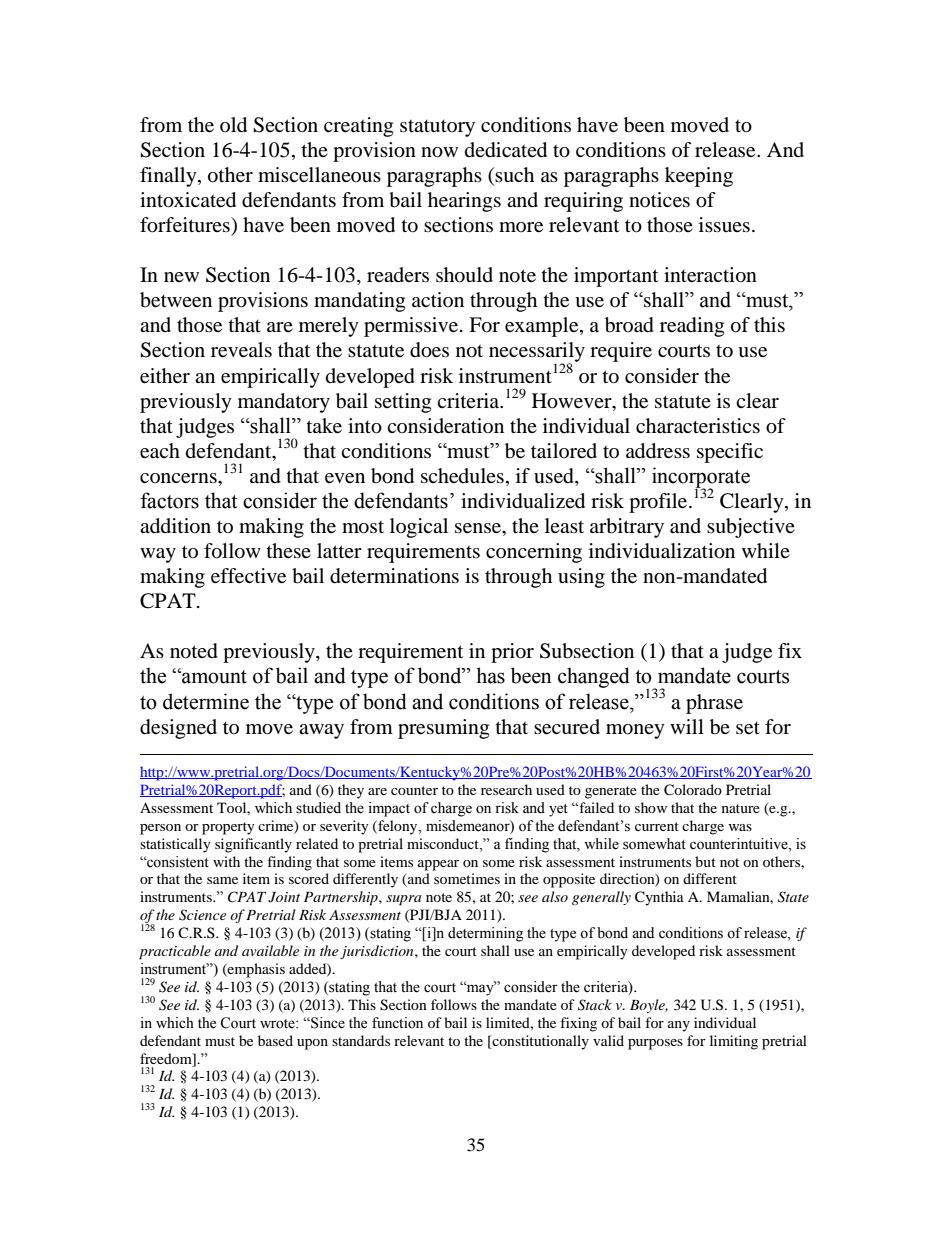 The image size is (952, 1233). Describe the element at coordinates (687, 726) in the image. I see `will` at that location.
